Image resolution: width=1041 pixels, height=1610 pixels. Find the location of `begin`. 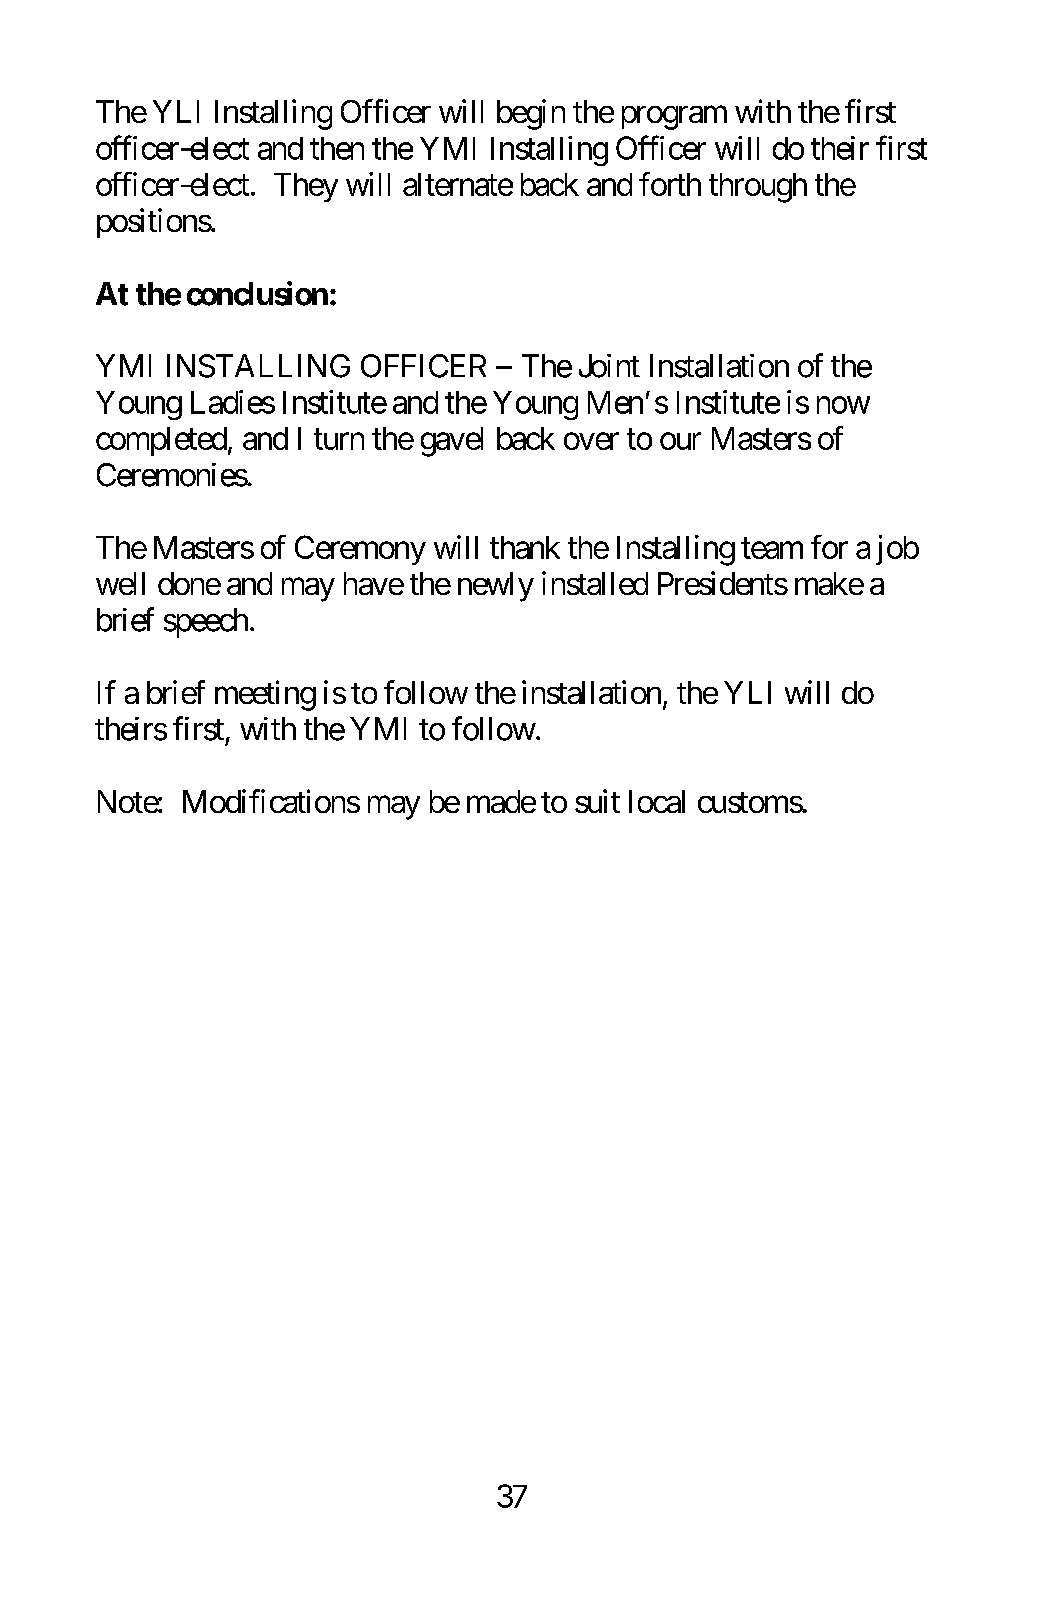

begin is located at coordinates (531, 114).
